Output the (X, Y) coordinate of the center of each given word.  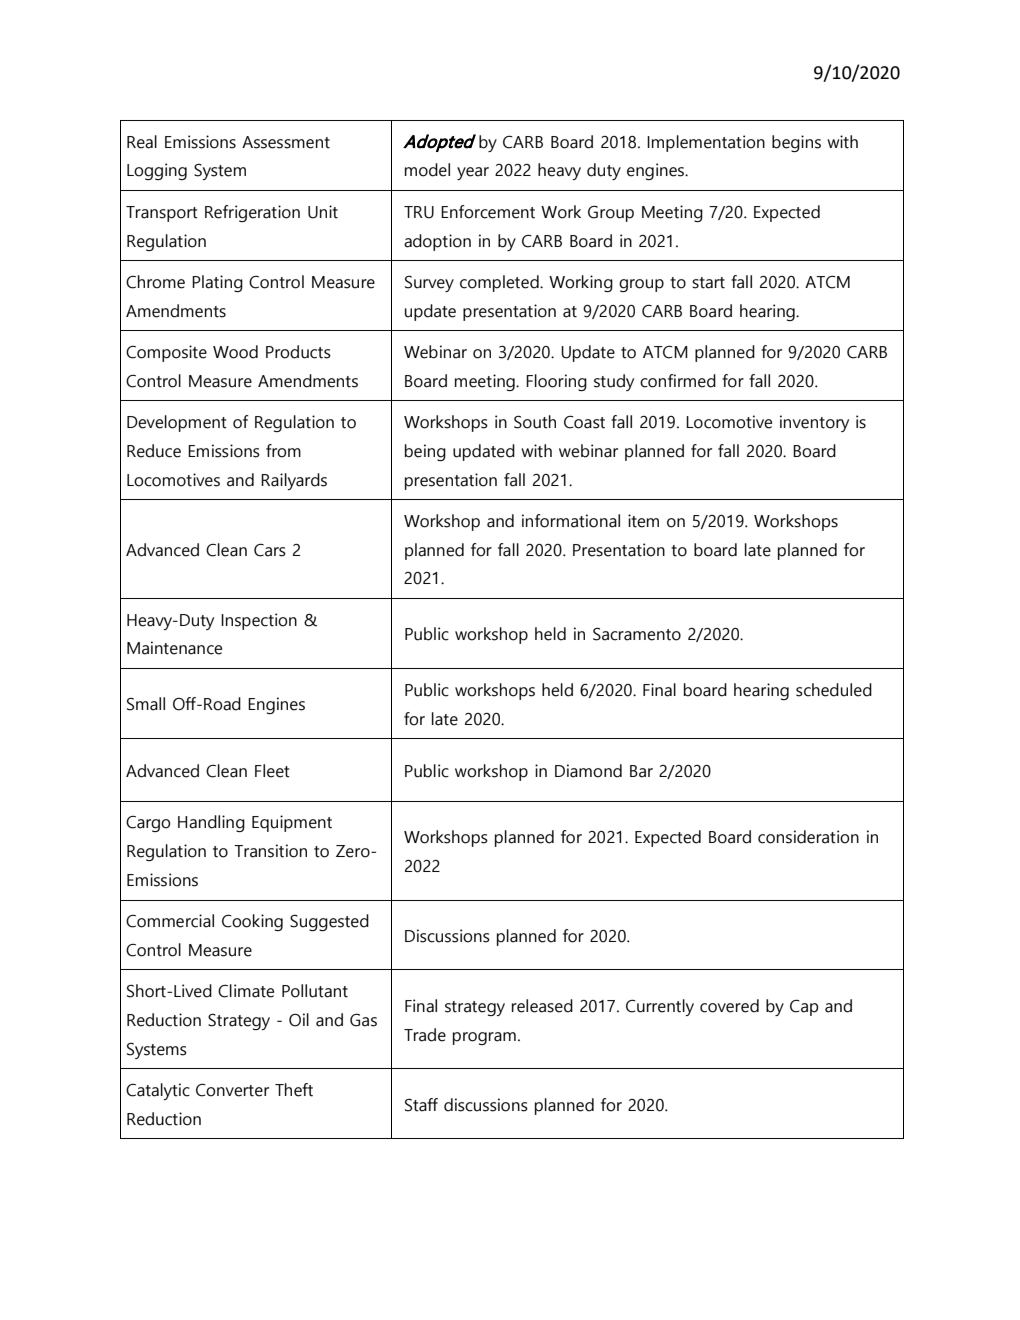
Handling (211, 823)
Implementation (706, 143)
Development (177, 423)
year (473, 173)
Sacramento (637, 634)
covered (729, 1006)
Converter (232, 1090)
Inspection (259, 621)
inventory (814, 423)
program (484, 1038)
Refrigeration (252, 213)
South (535, 422)
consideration (808, 837)
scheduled (834, 690)
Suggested (329, 922)
